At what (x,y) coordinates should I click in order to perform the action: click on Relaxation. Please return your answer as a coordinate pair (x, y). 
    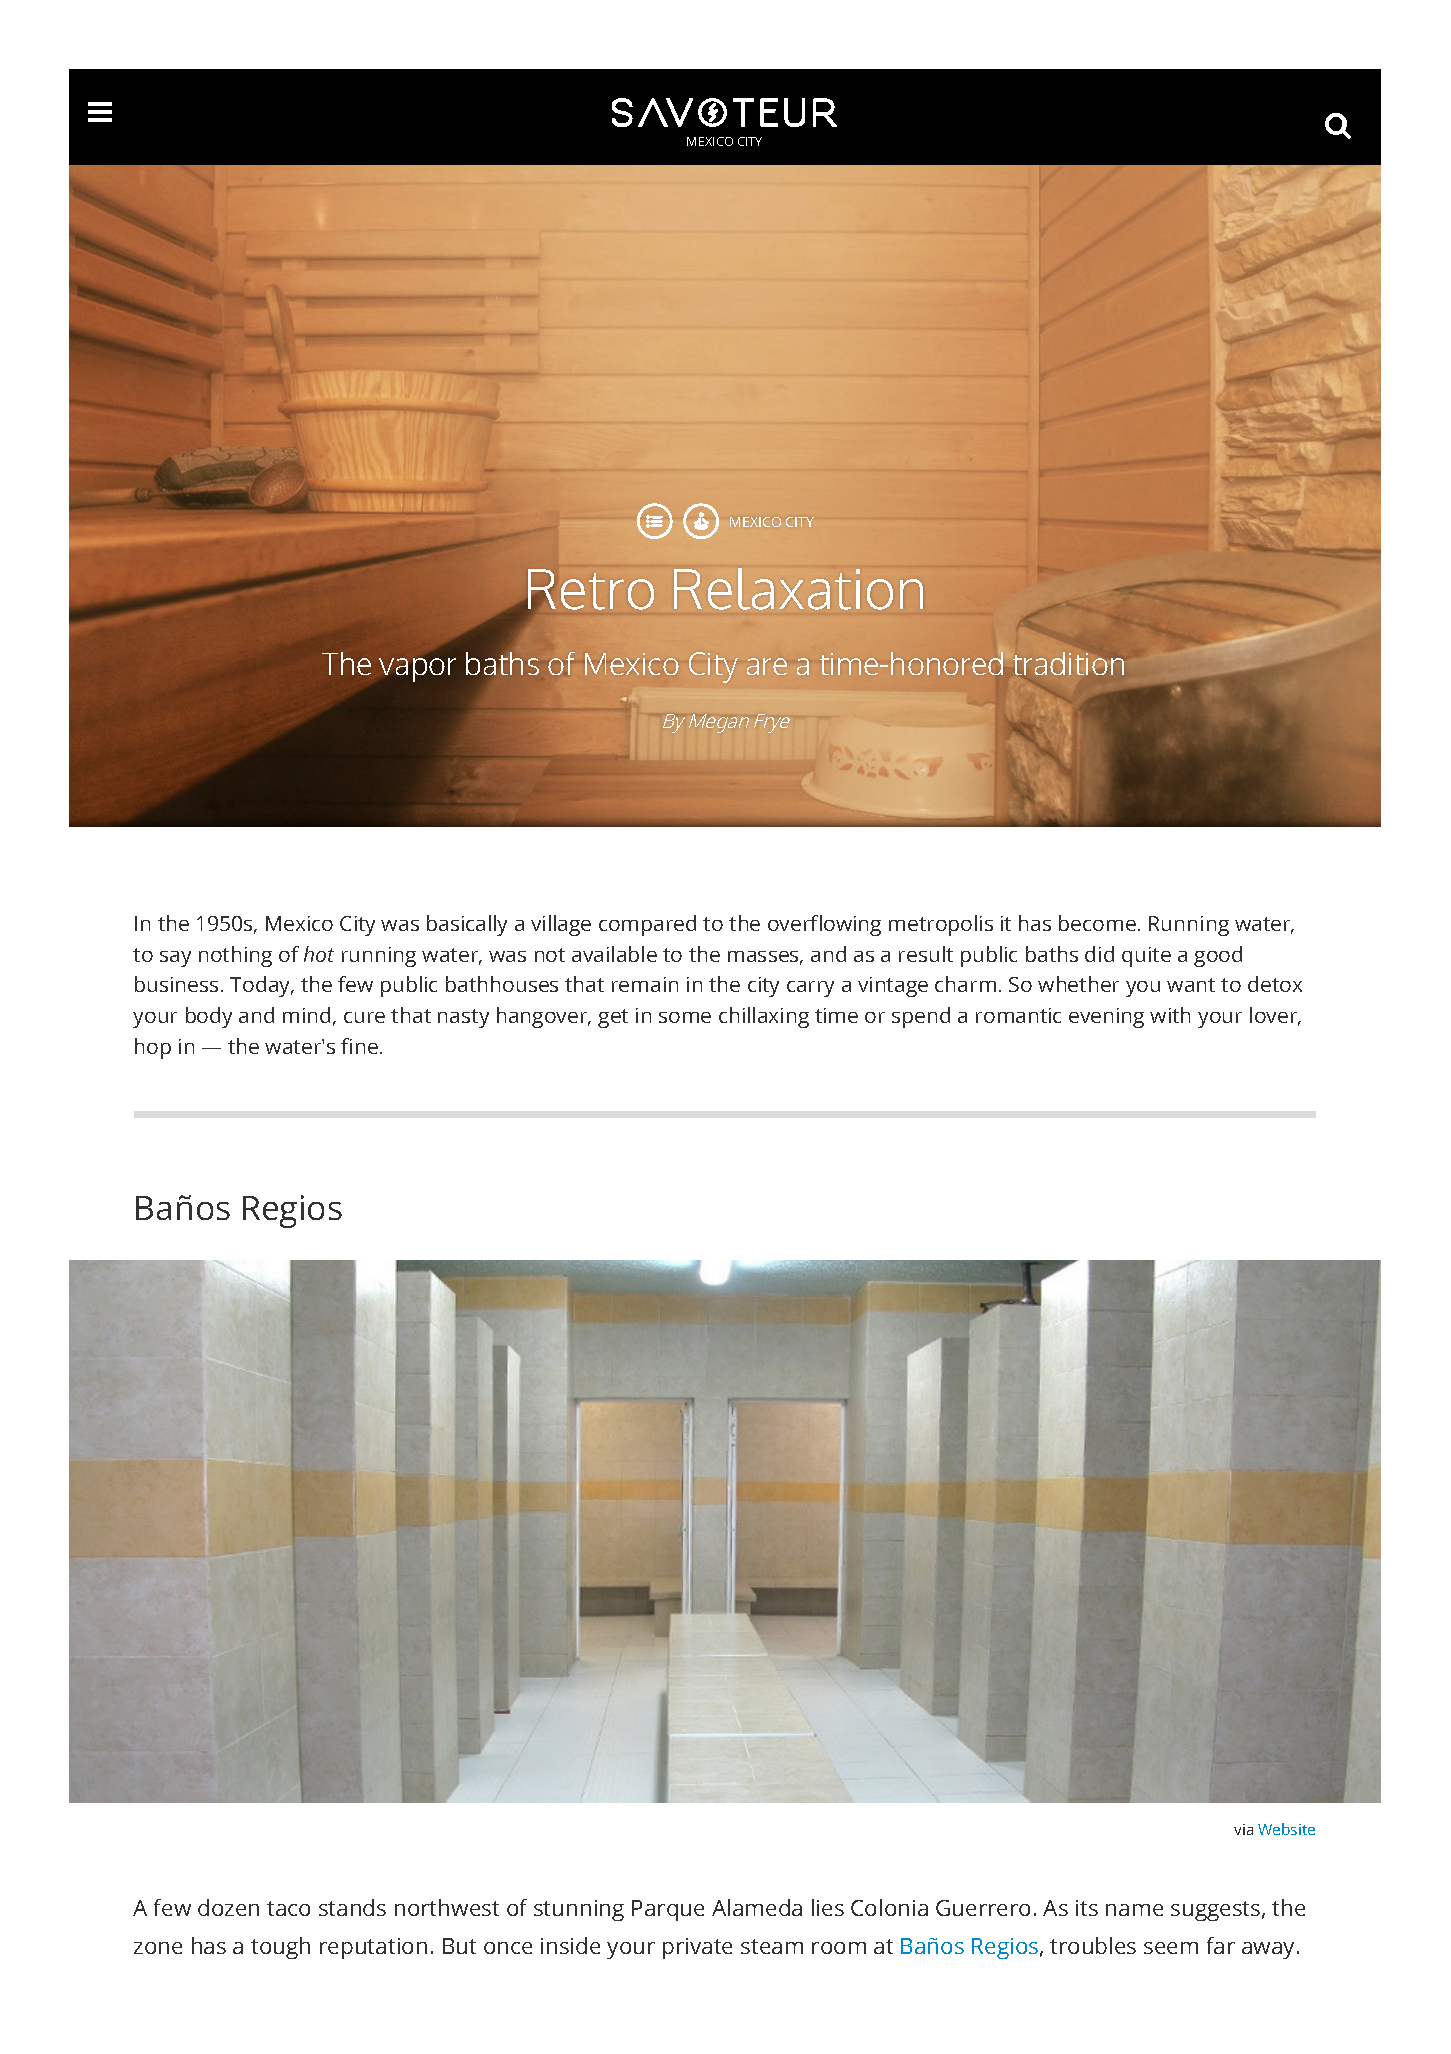
    Looking at the image, I should click on (798, 589).
